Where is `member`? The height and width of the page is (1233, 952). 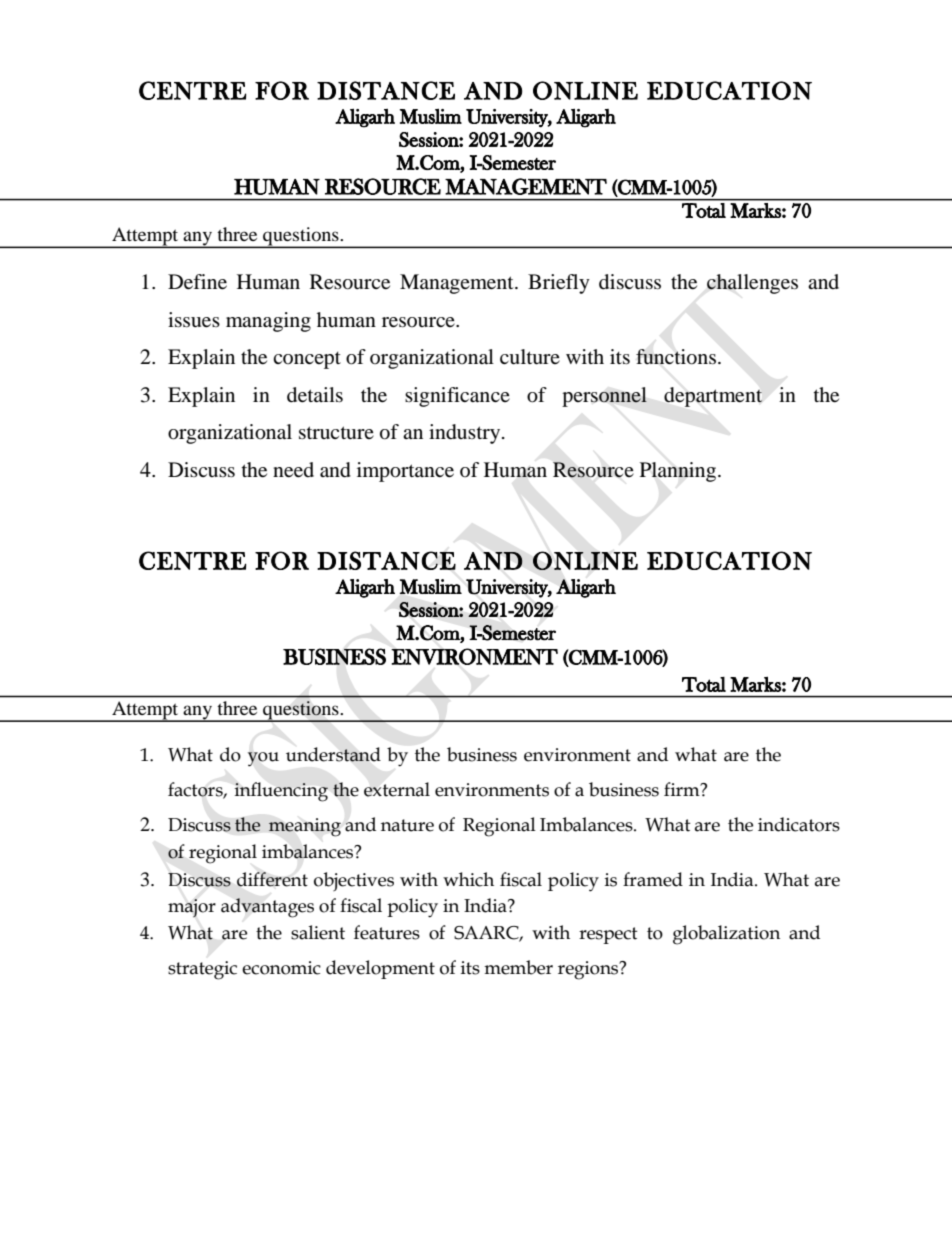 member is located at coordinates (518, 967).
